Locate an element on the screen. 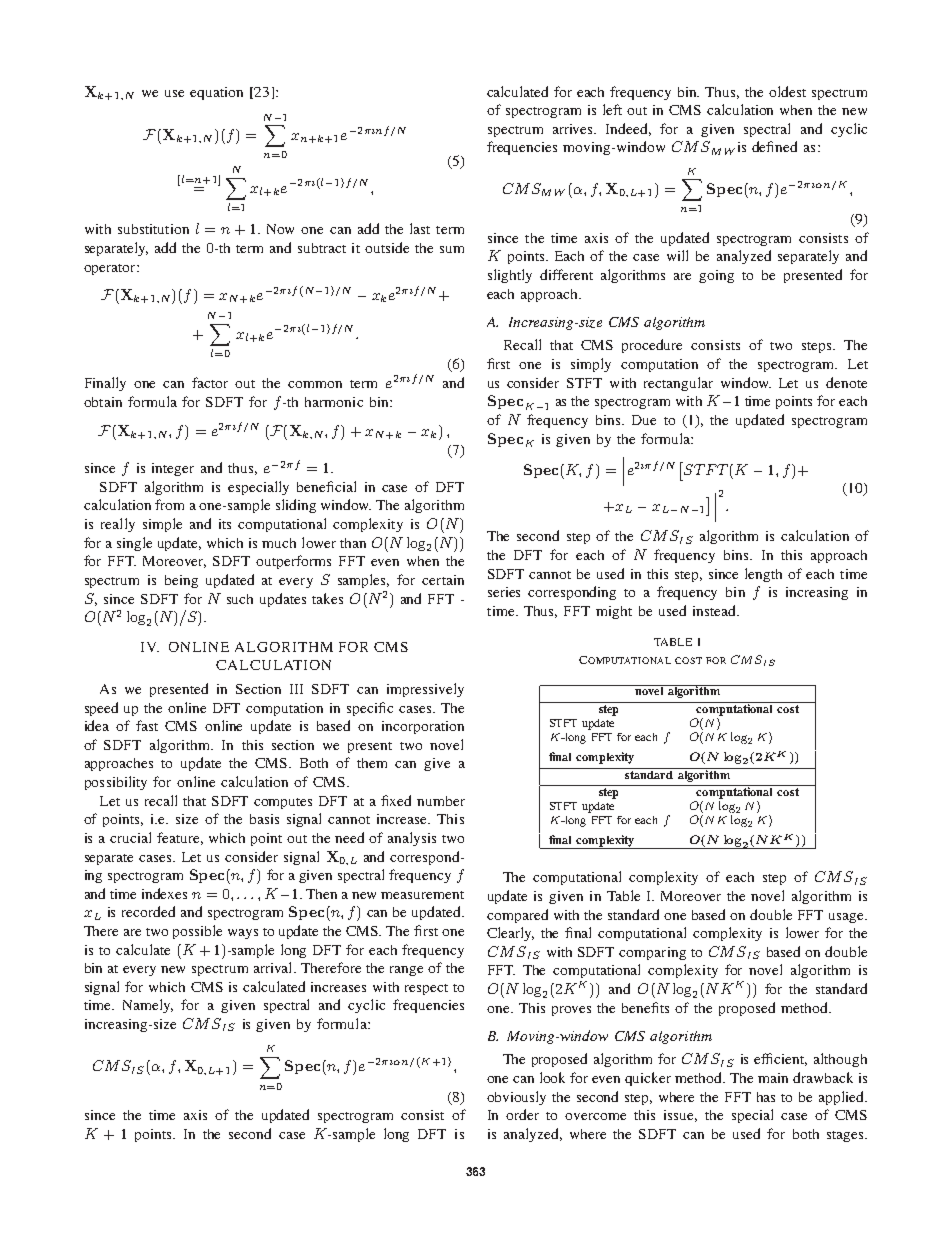 The image size is (952, 1233). obviously is located at coordinates (516, 1098).
